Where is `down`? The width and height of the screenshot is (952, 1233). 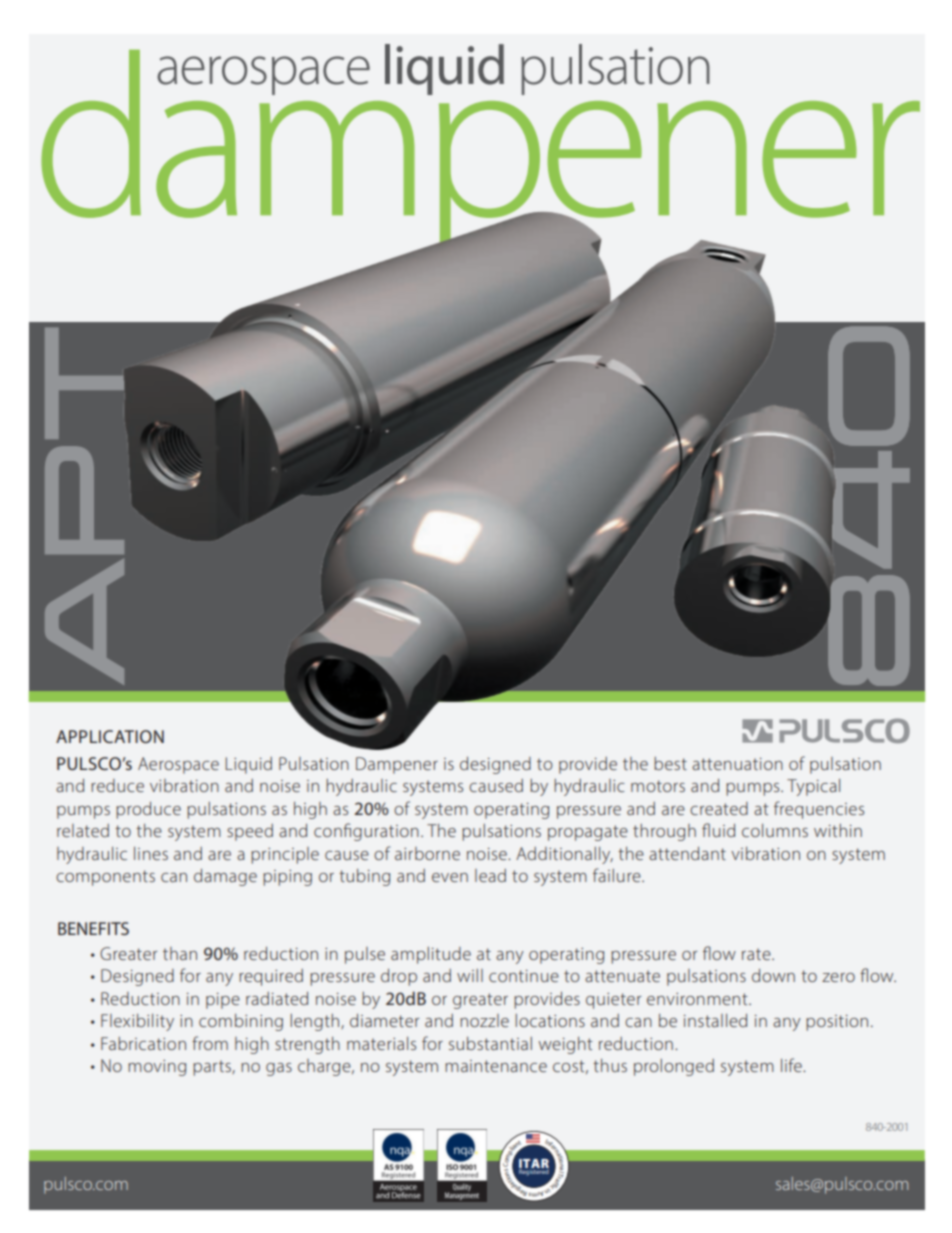 down is located at coordinates (773, 975).
